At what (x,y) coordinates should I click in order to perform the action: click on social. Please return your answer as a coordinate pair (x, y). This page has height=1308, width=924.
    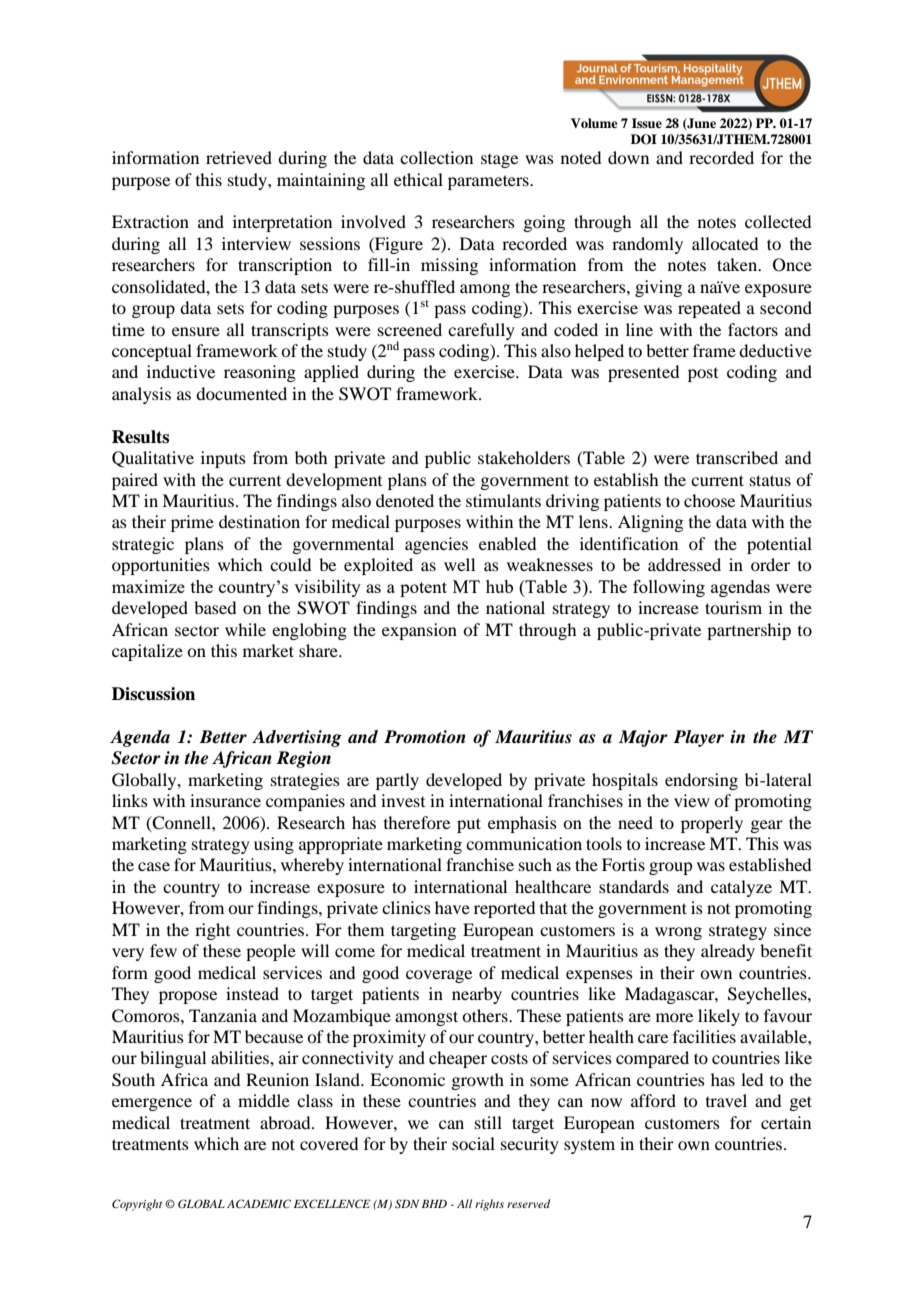
    Looking at the image, I should click on (473, 1143).
